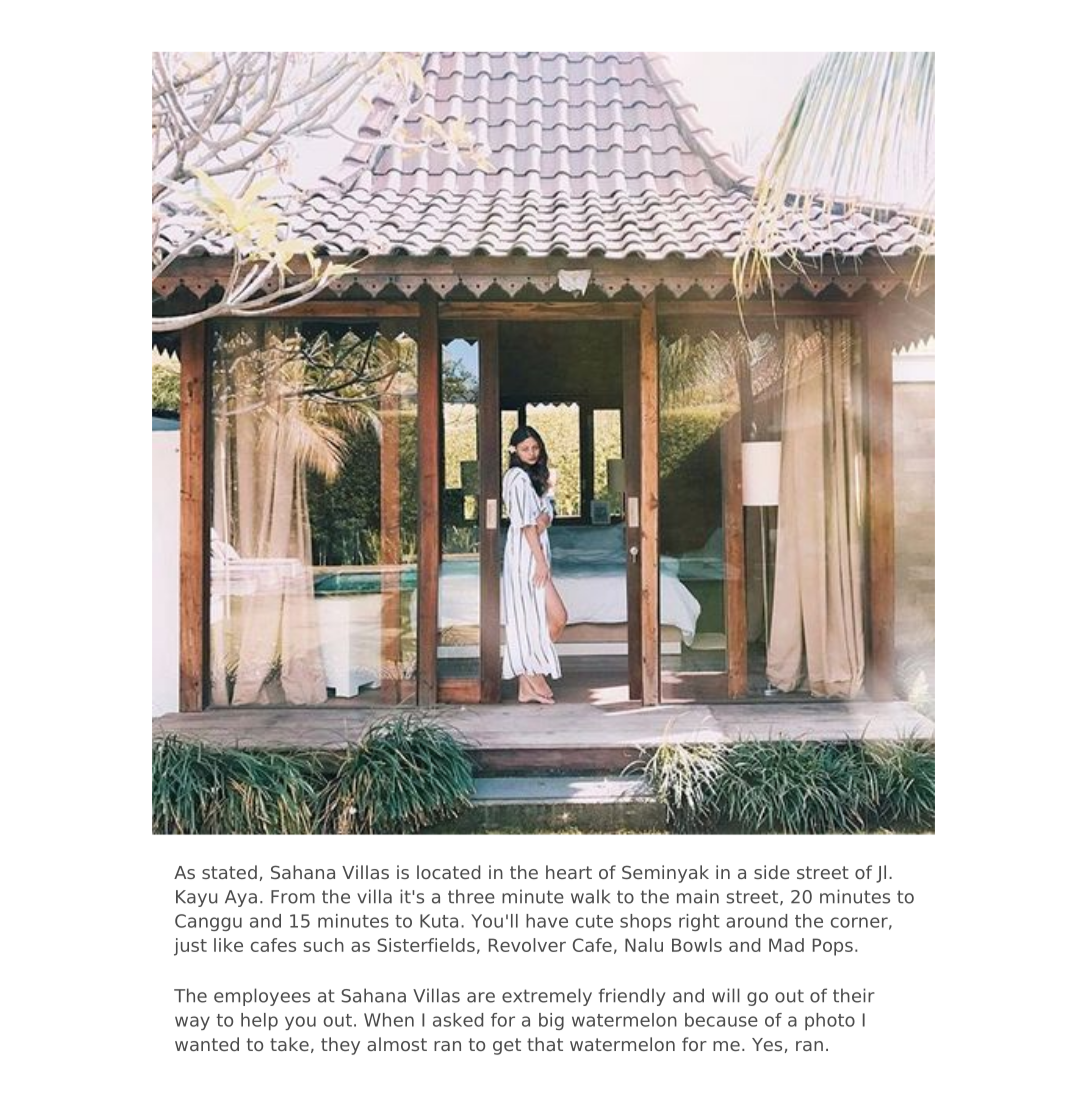 The height and width of the document is (1120, 1089). Describe the element at coordinates (545, 1044) in the document. I see `that` at that location.
